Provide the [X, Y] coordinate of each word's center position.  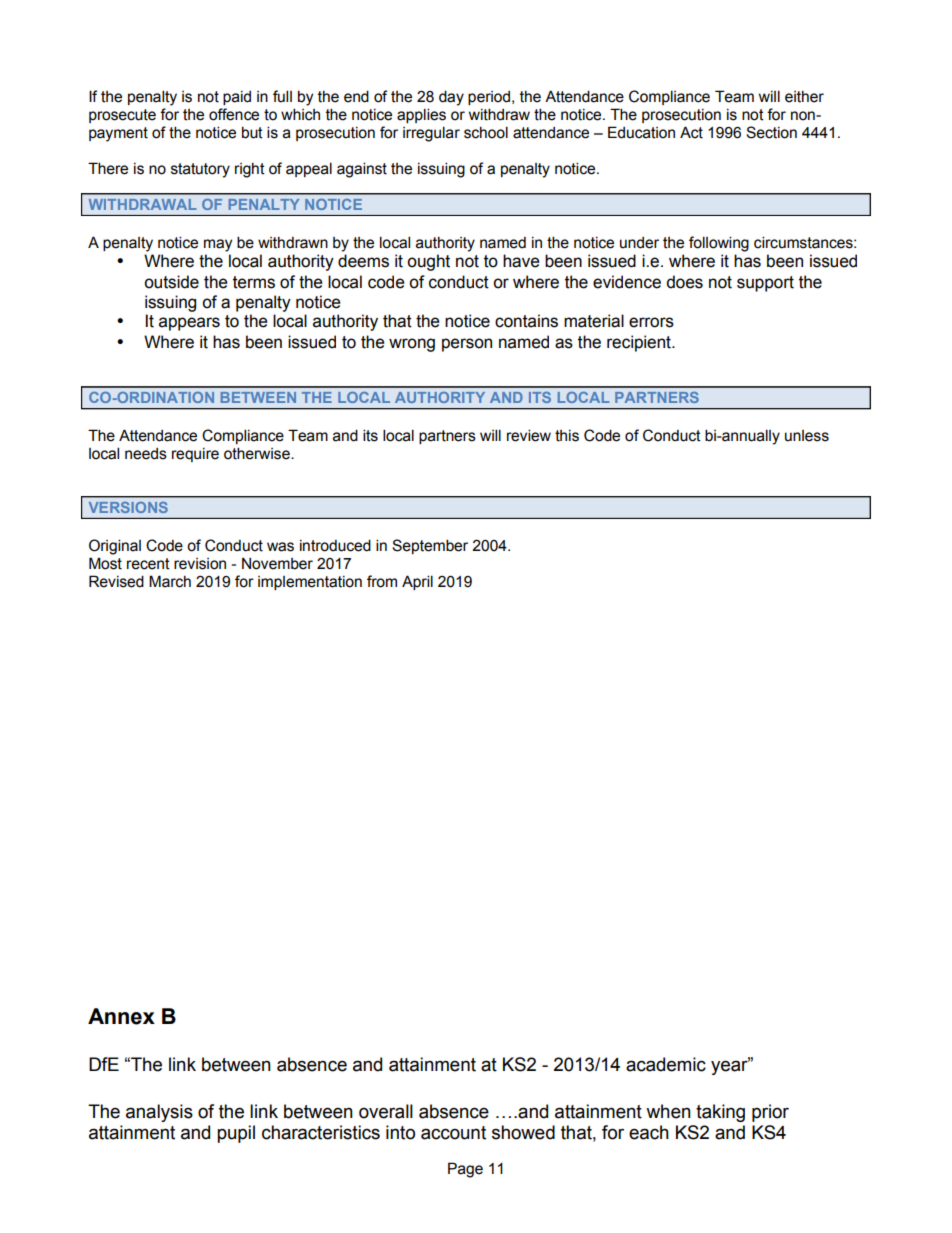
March [170, 581]
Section [771, 132]
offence [234, 114]
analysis [159, 1113]
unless [807, 436]
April [417, 582]
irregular [431, 134]
